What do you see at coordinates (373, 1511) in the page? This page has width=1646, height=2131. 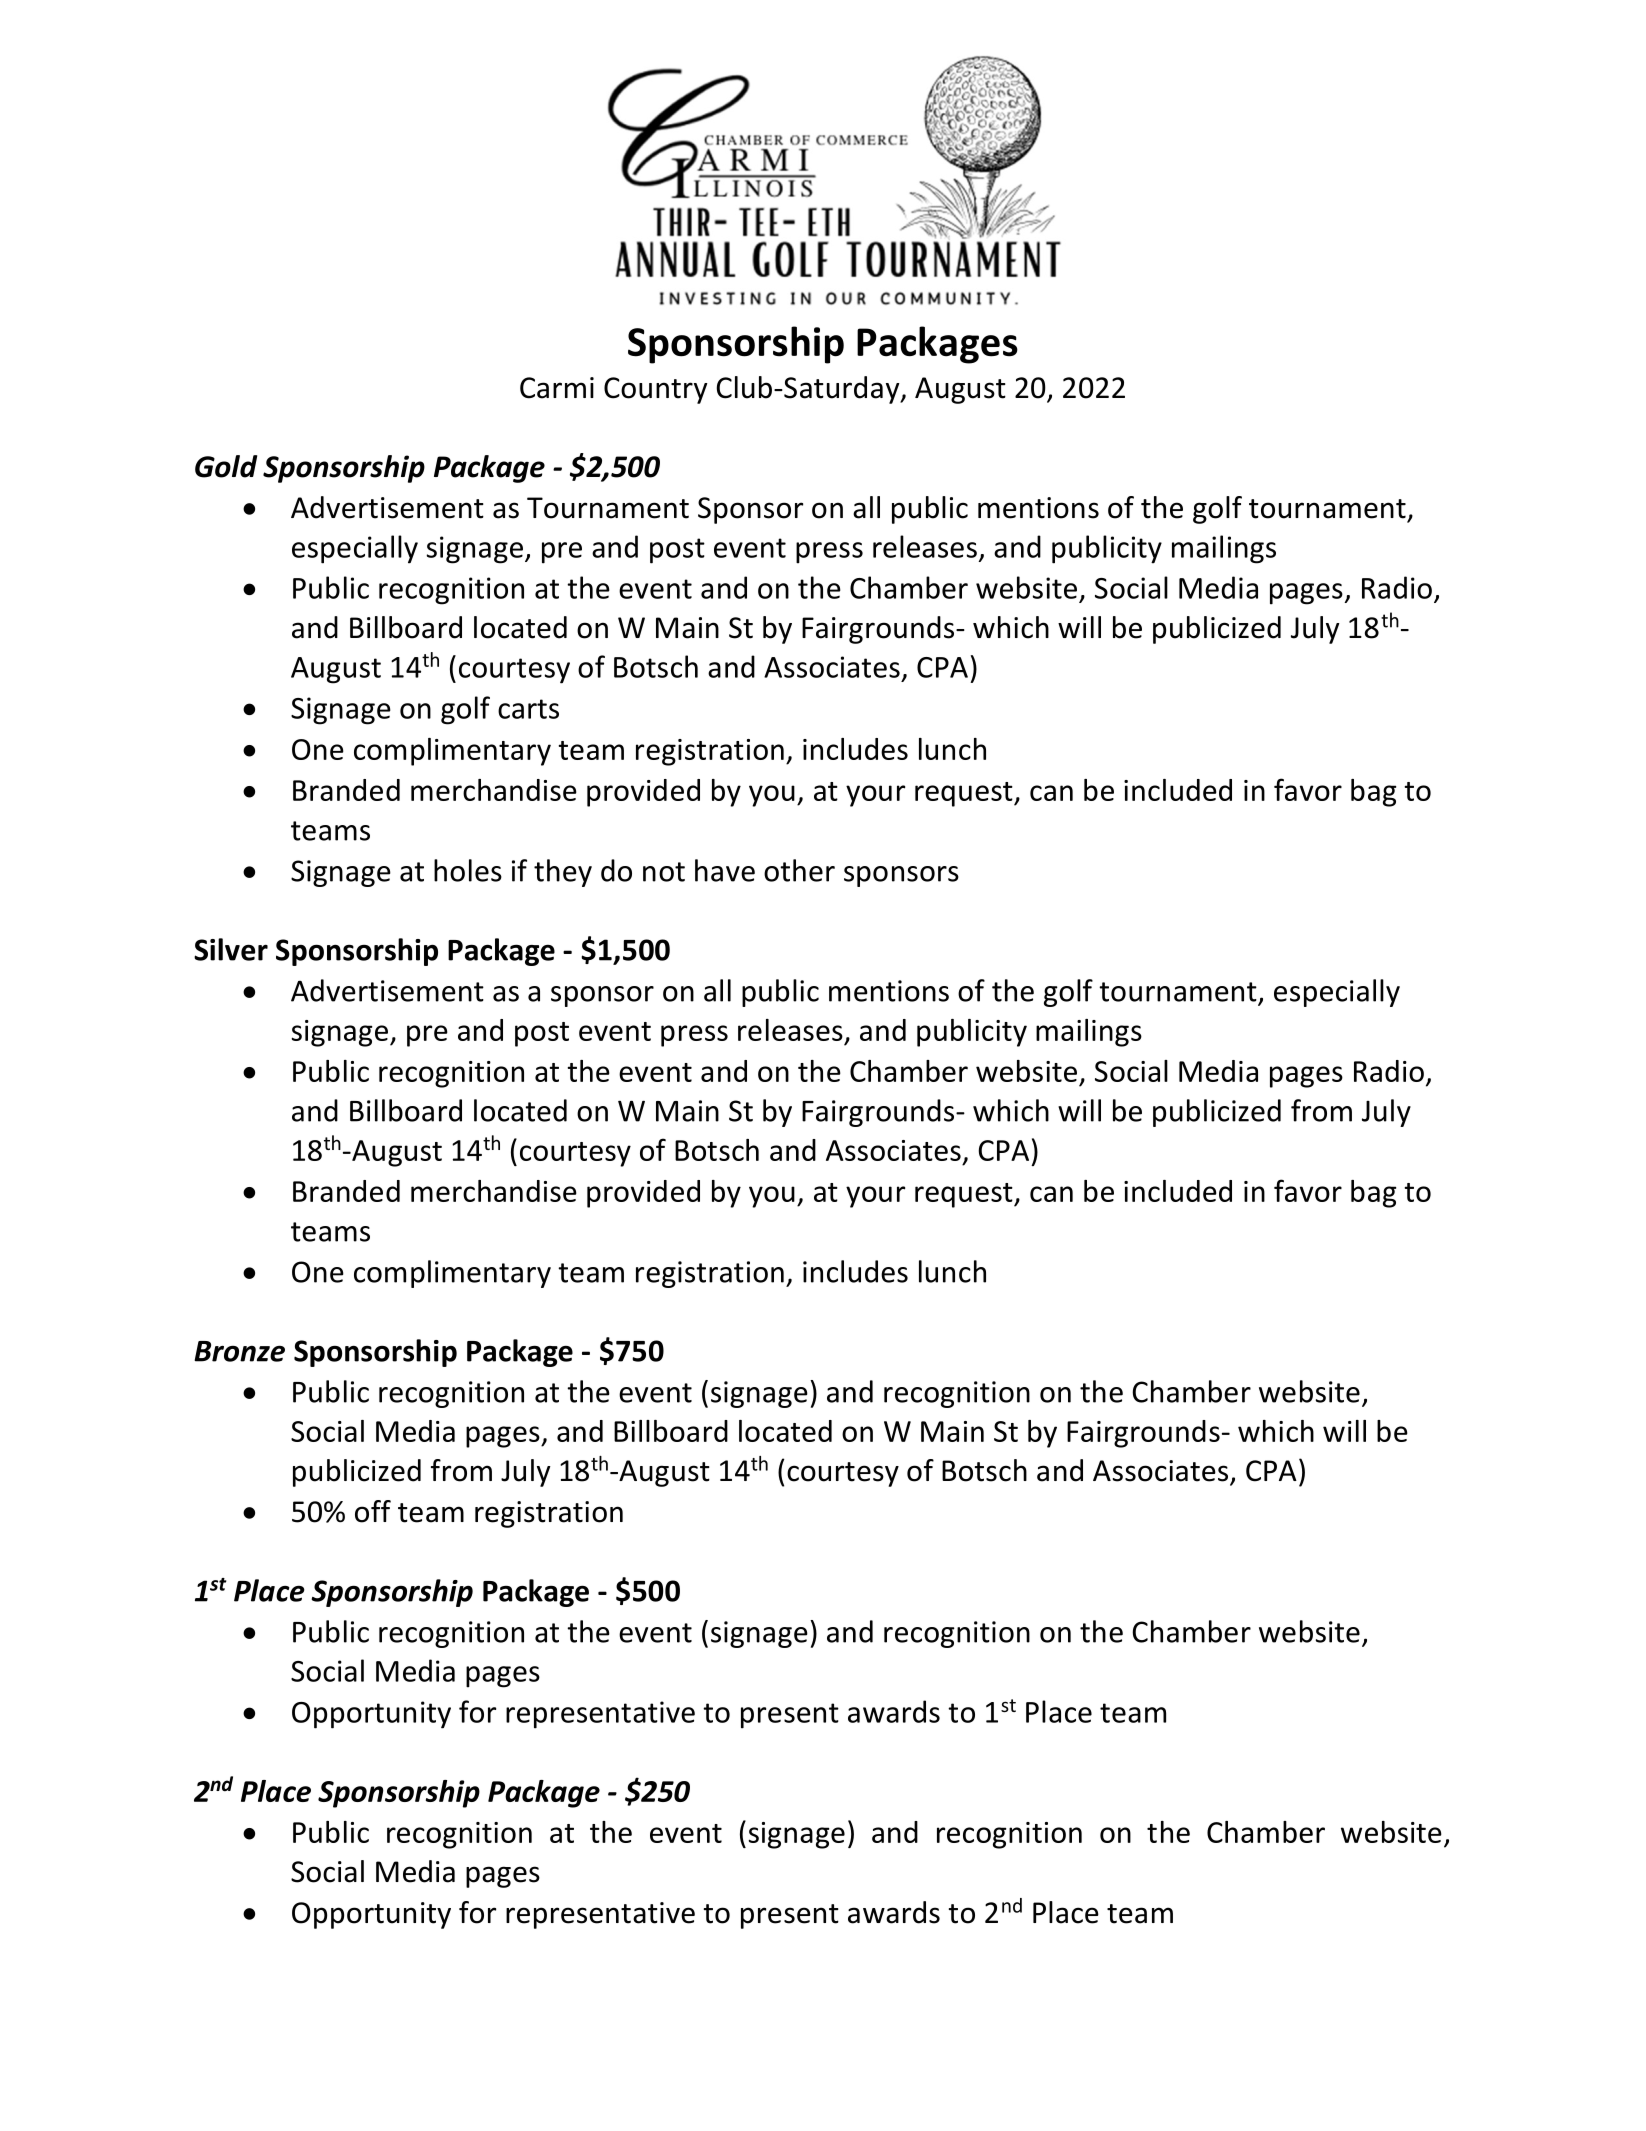 I see `off` at bounding box center [373, 1511].
